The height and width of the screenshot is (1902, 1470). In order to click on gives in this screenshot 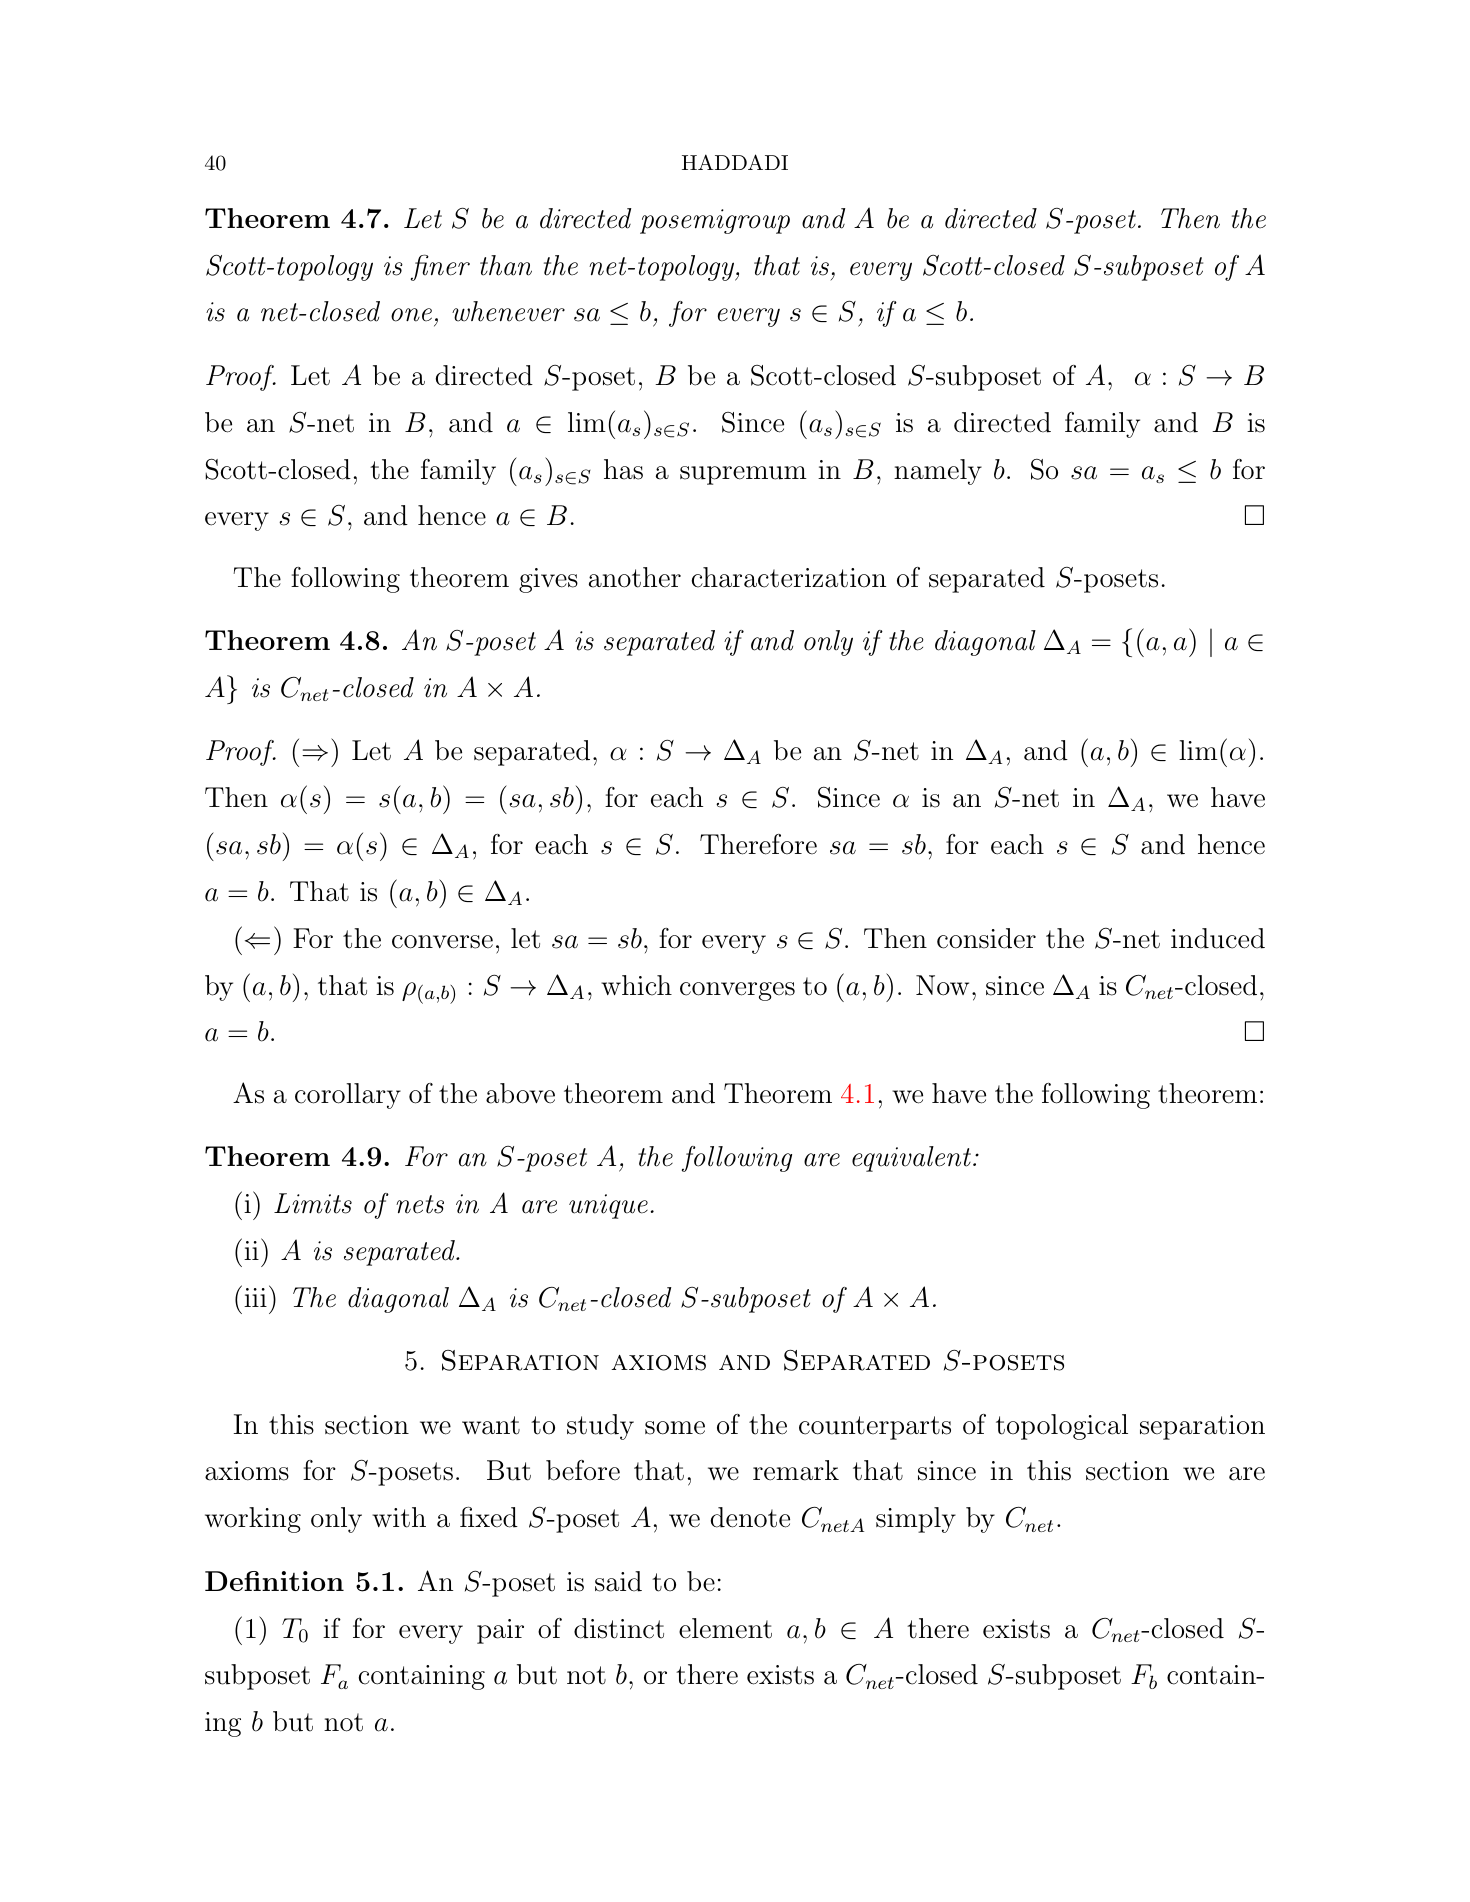, I will do `click(548, 580)`.
